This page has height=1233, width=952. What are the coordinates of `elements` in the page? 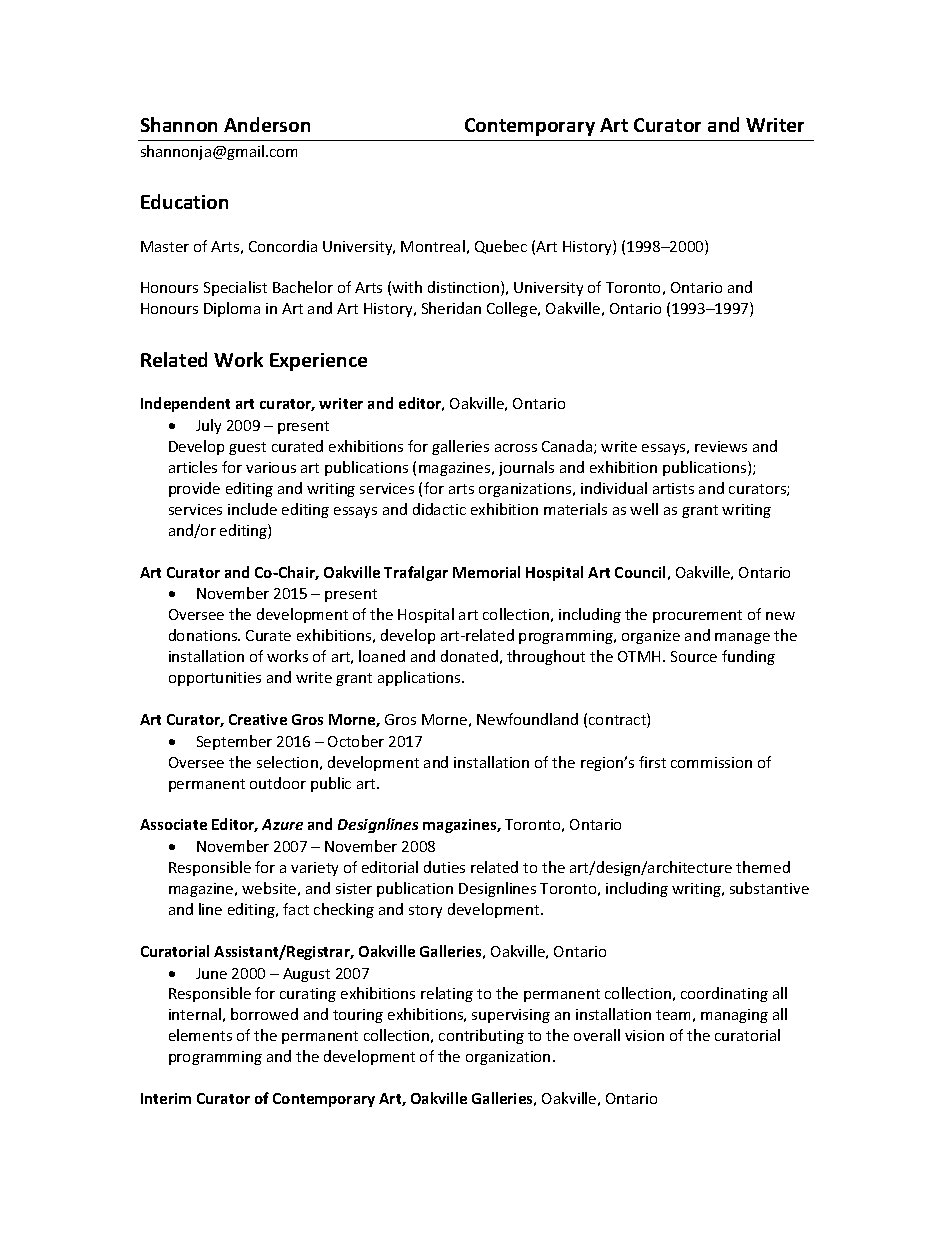 It's located at (200, 1035).
